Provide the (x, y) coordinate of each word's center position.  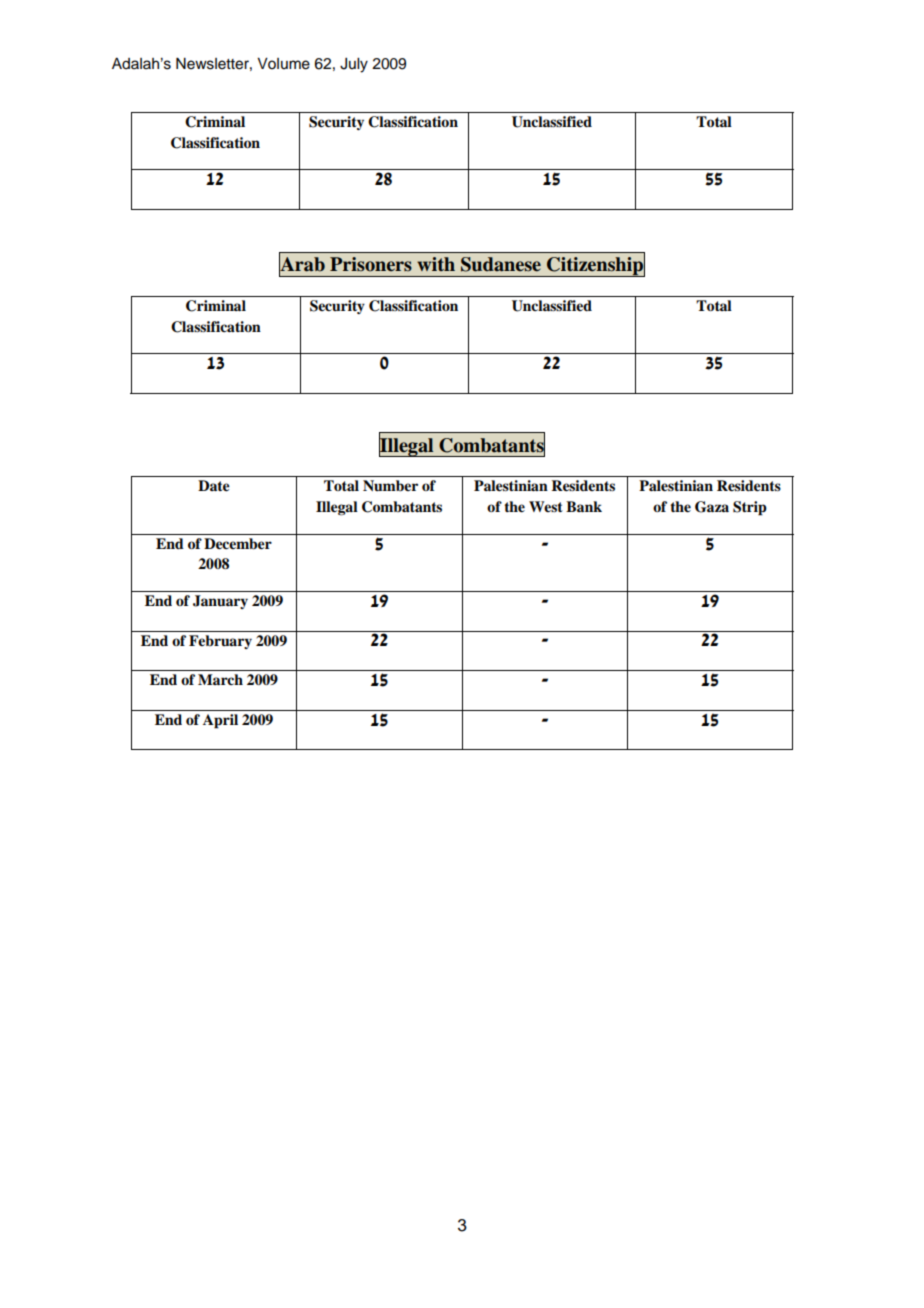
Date (214, 486)
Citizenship (595, 266)
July (354, 65)
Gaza (712, 507)
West (546, 506)
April (220, 721)
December (238, 544)
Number (390, 485)
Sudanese (501, 264)
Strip (750, 508)
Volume (283, 64)
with (436, 264)
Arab (302, 264)
